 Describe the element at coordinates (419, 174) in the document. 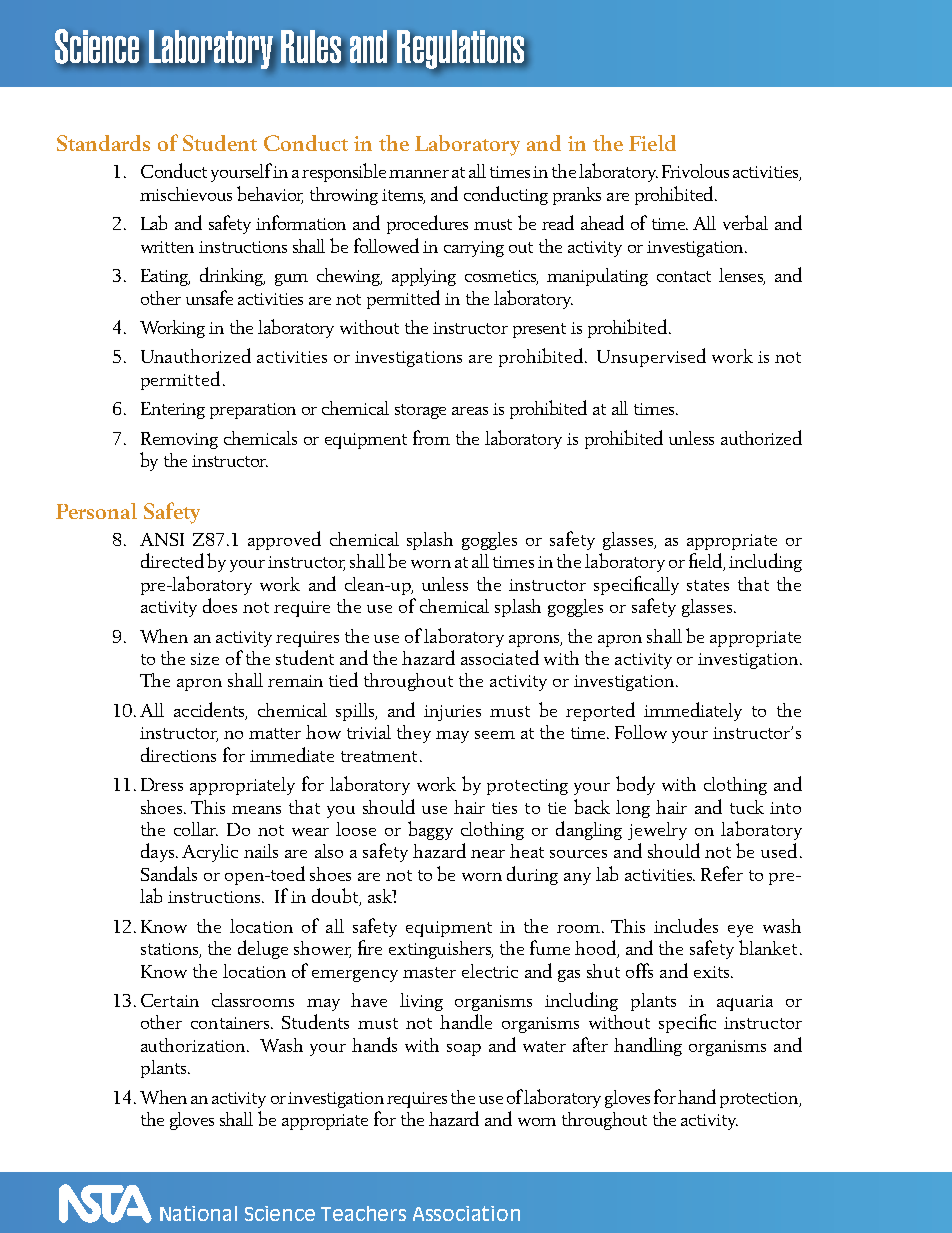

I see `manner` at that location.
